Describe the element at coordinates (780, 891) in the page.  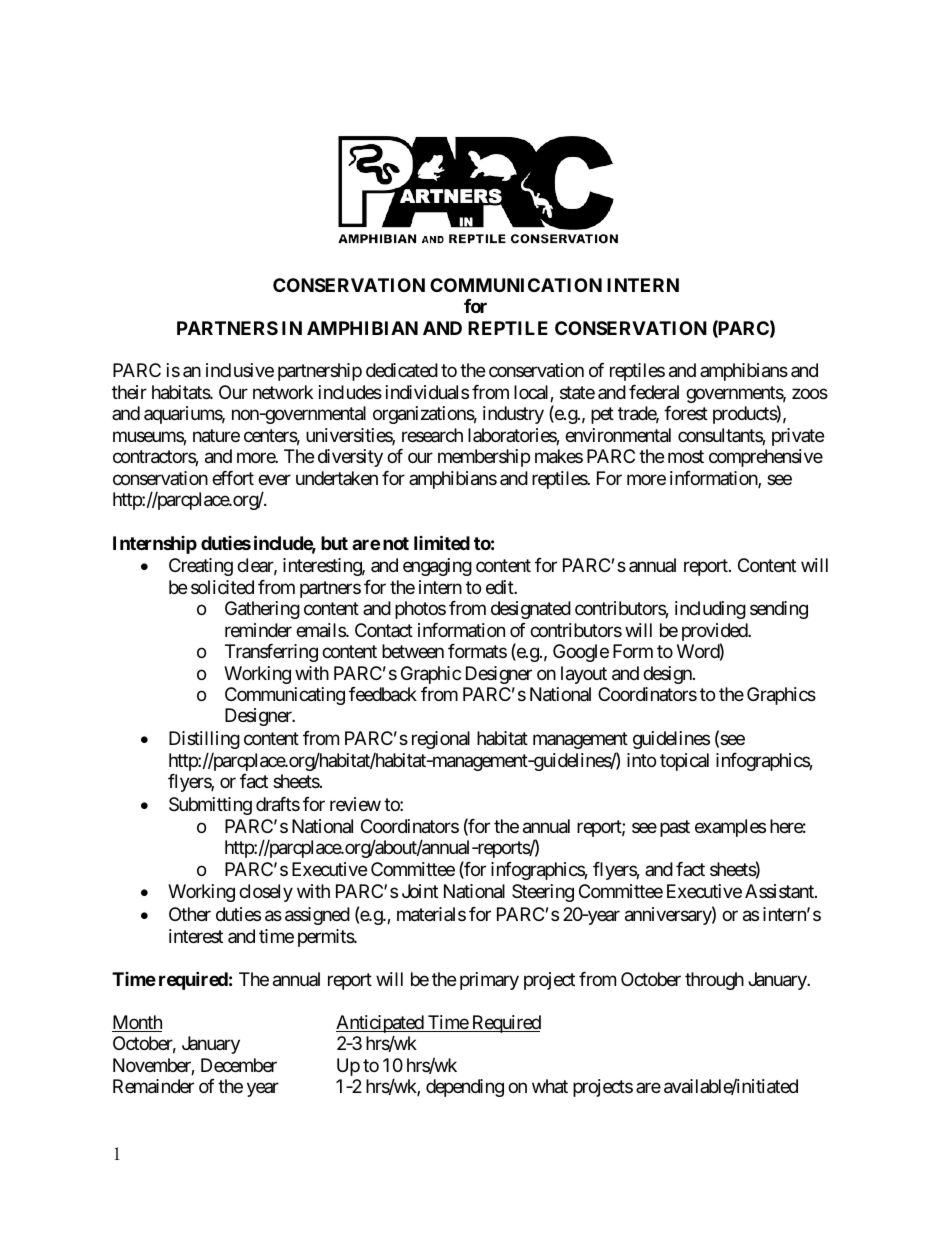
I see `Assistant` at that location.
